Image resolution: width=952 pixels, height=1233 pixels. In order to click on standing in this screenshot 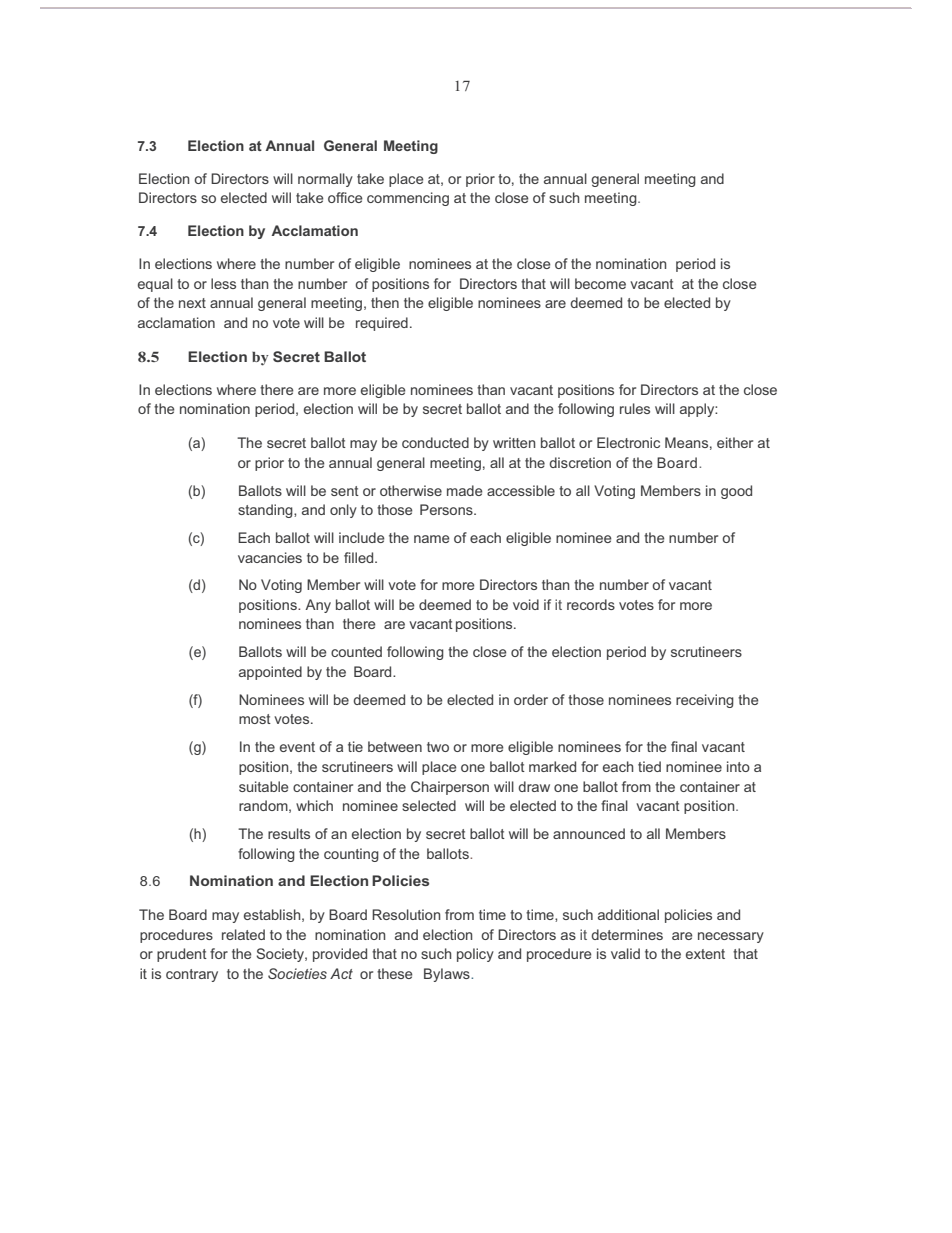, I will do `click(266, 511)`.
